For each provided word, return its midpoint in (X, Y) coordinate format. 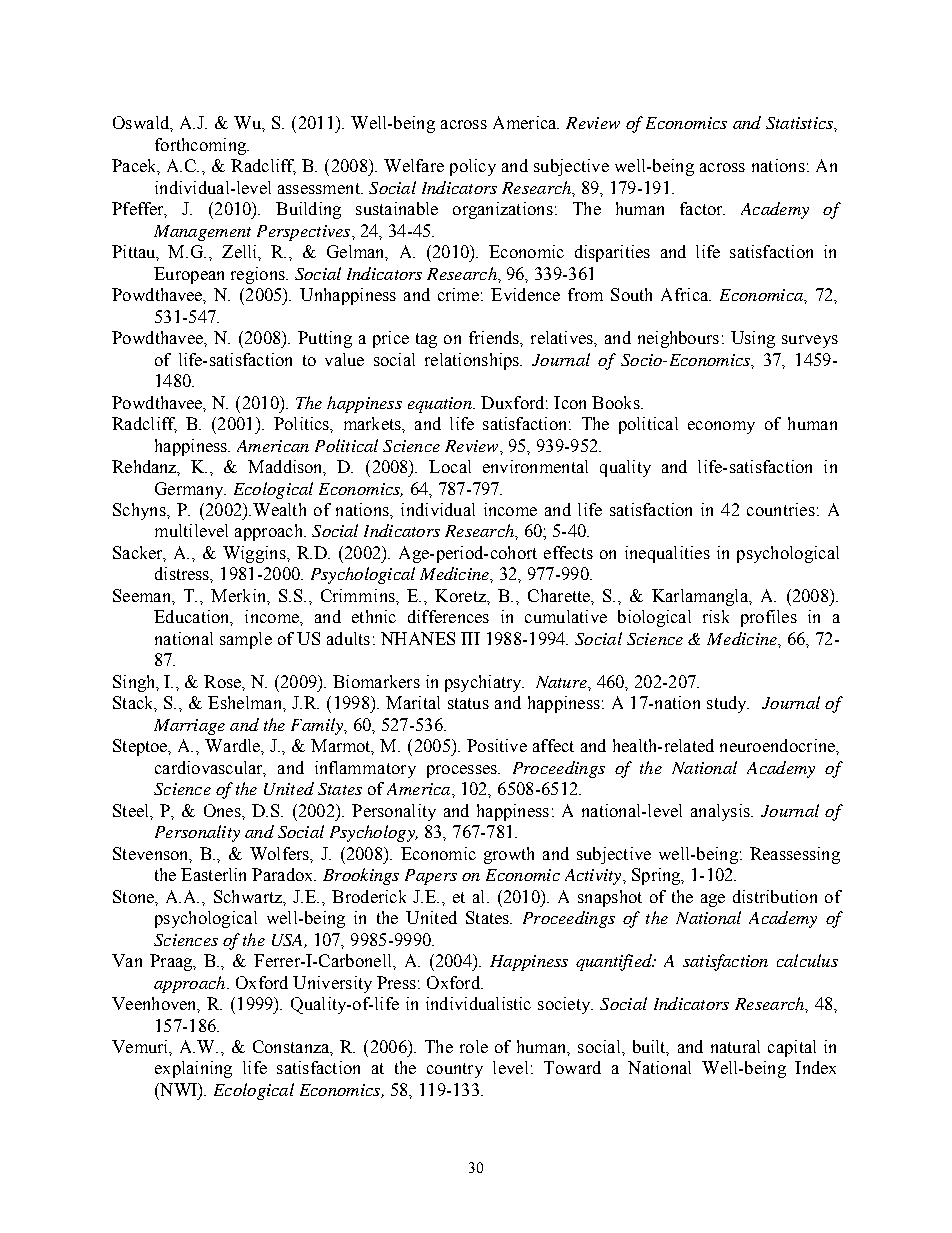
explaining (193, 1069)
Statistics (800, 123)
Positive (497, 745)
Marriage (189, 727)
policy (473, 167)
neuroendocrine (778, 745)
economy (721, 427)
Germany (190, 490)
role (474, 1046)
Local (450, 466)
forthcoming (201, 146)
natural (735, 1046)
